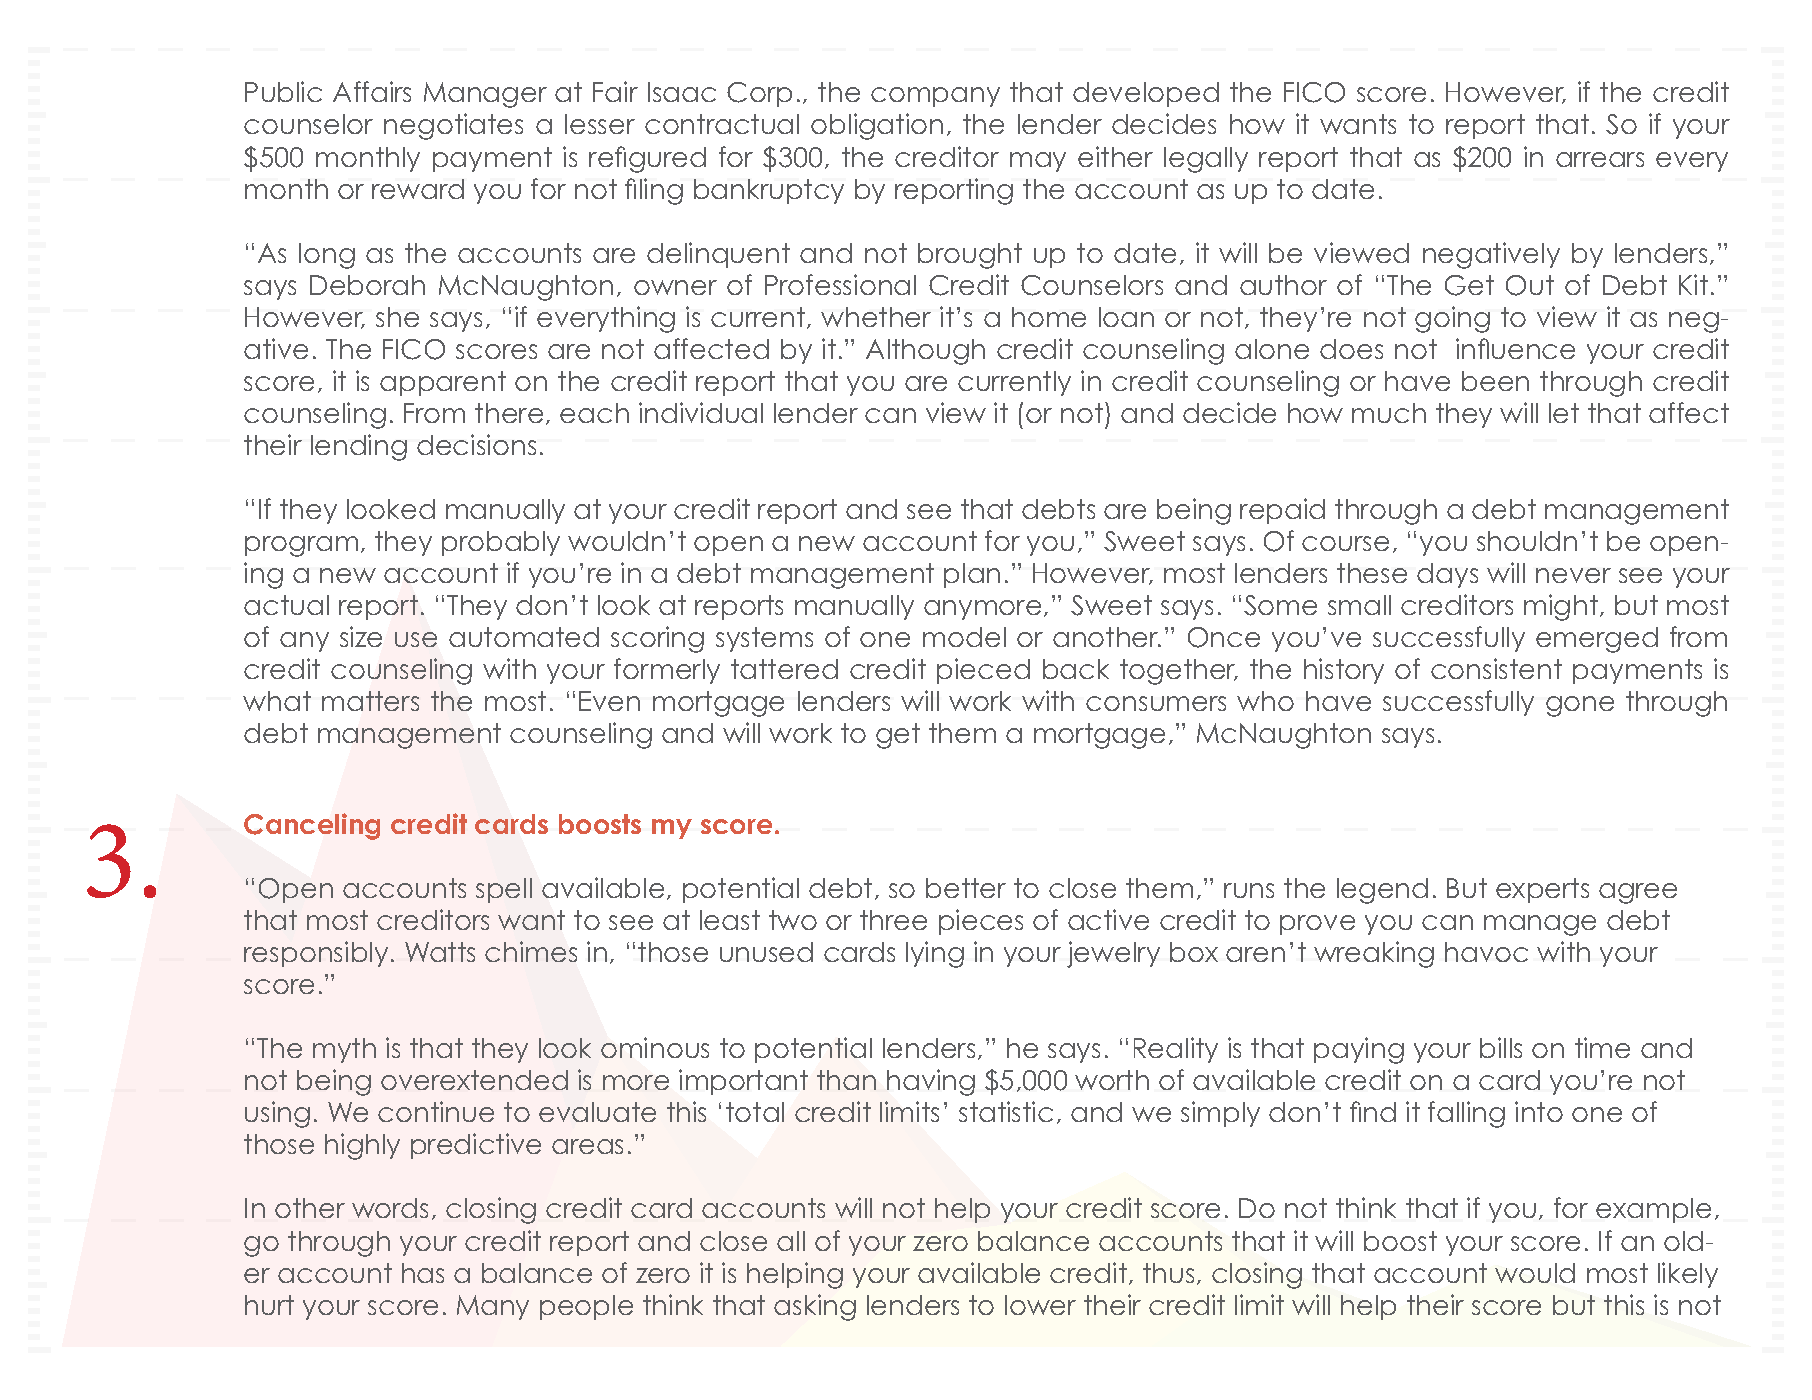 The height and width of the image is (1400, 1812). I want to click on company, so click(935, 97).
